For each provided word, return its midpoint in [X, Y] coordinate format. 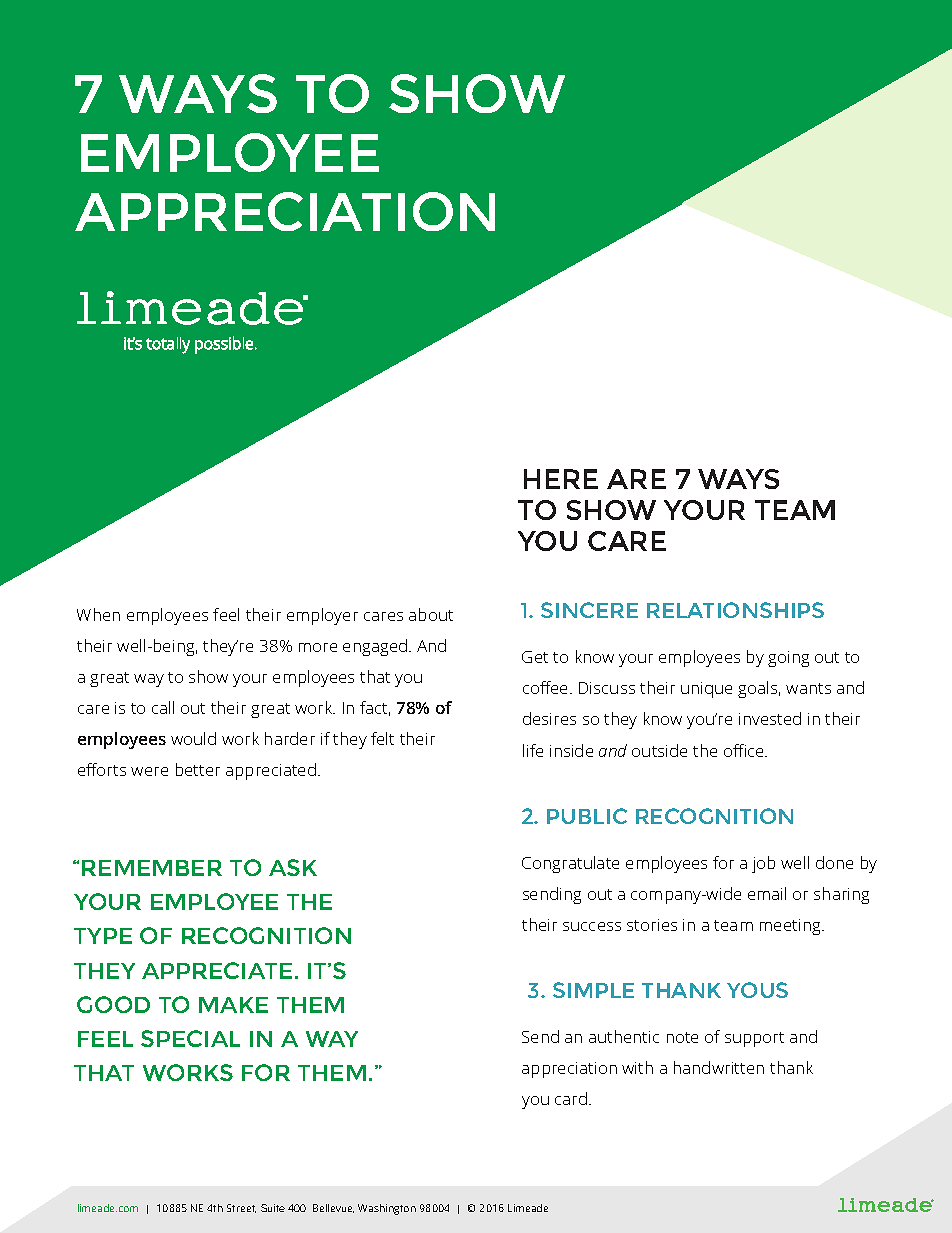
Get [535, 657]
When [98, 614]
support [754, 1039]
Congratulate [570, 864]
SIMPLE [593, 990]
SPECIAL [190, 1038]
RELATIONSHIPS [735, 610]
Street [241, 1208]
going [788, 659]
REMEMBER [152, 868]
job [763, 864]
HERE [561, 479]
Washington [387, 1209]
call [163, 707]
